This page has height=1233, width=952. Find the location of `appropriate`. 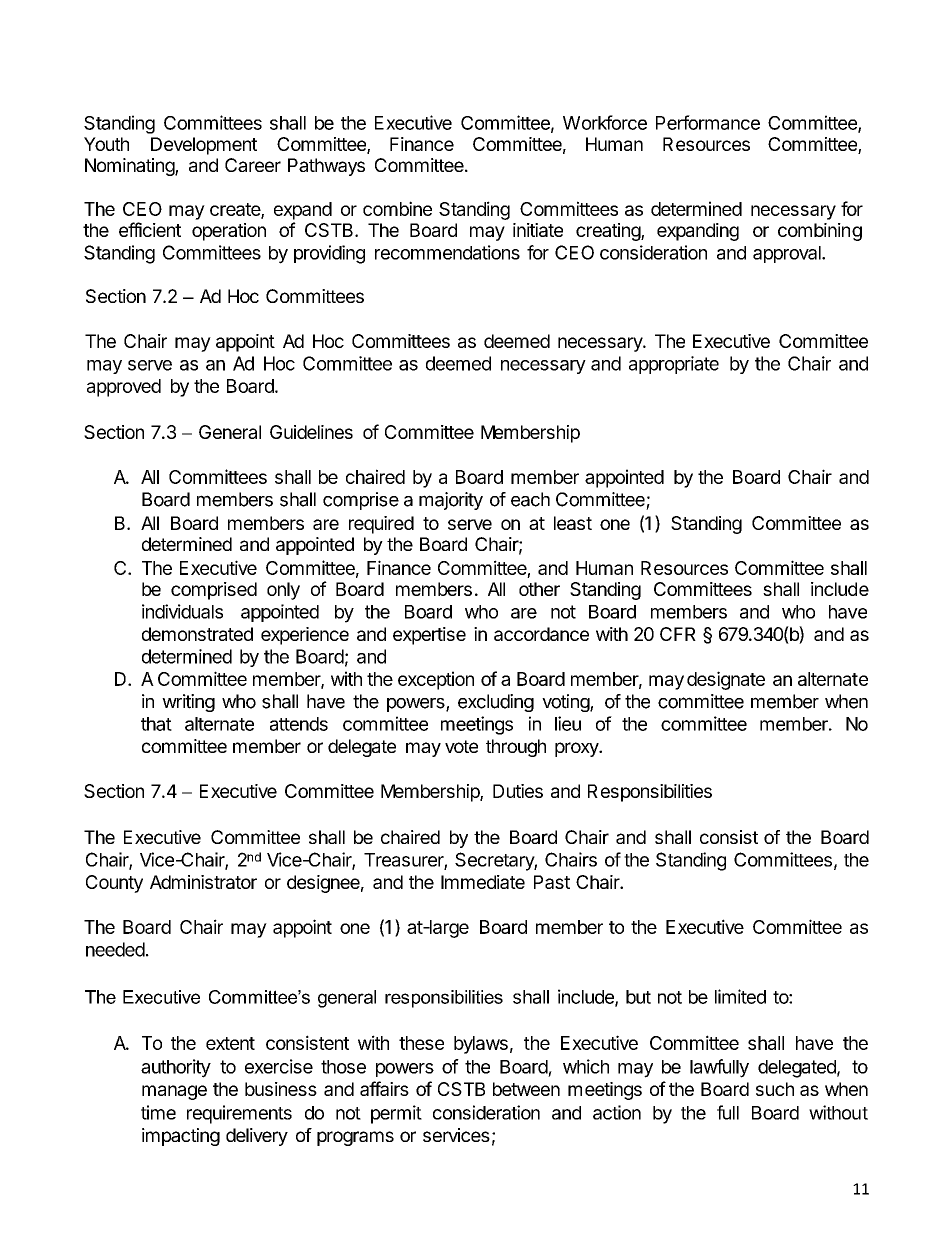

appropriate is located at coordinates (674, 365).
